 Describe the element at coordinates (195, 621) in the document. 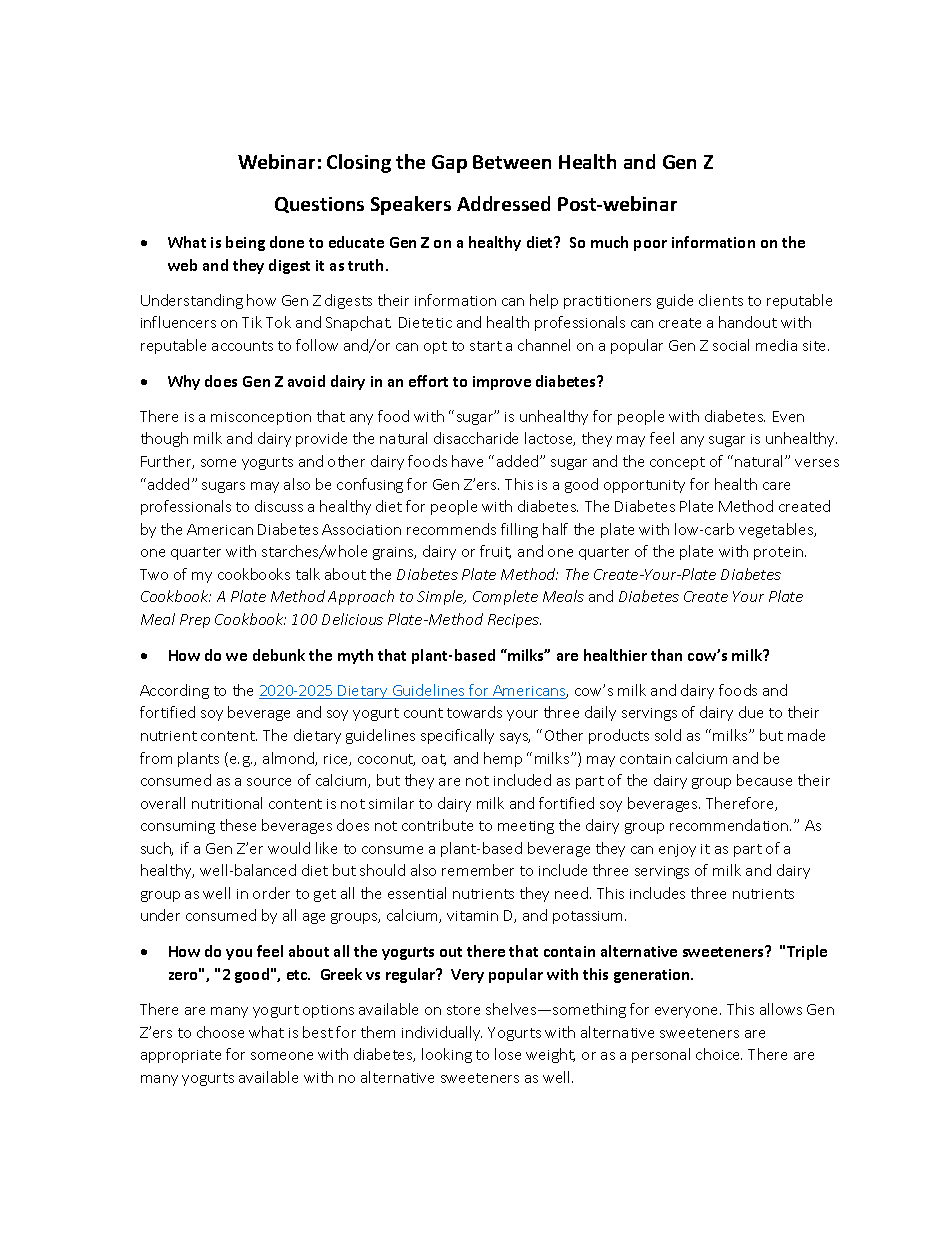

I see `Prep` at that location.
